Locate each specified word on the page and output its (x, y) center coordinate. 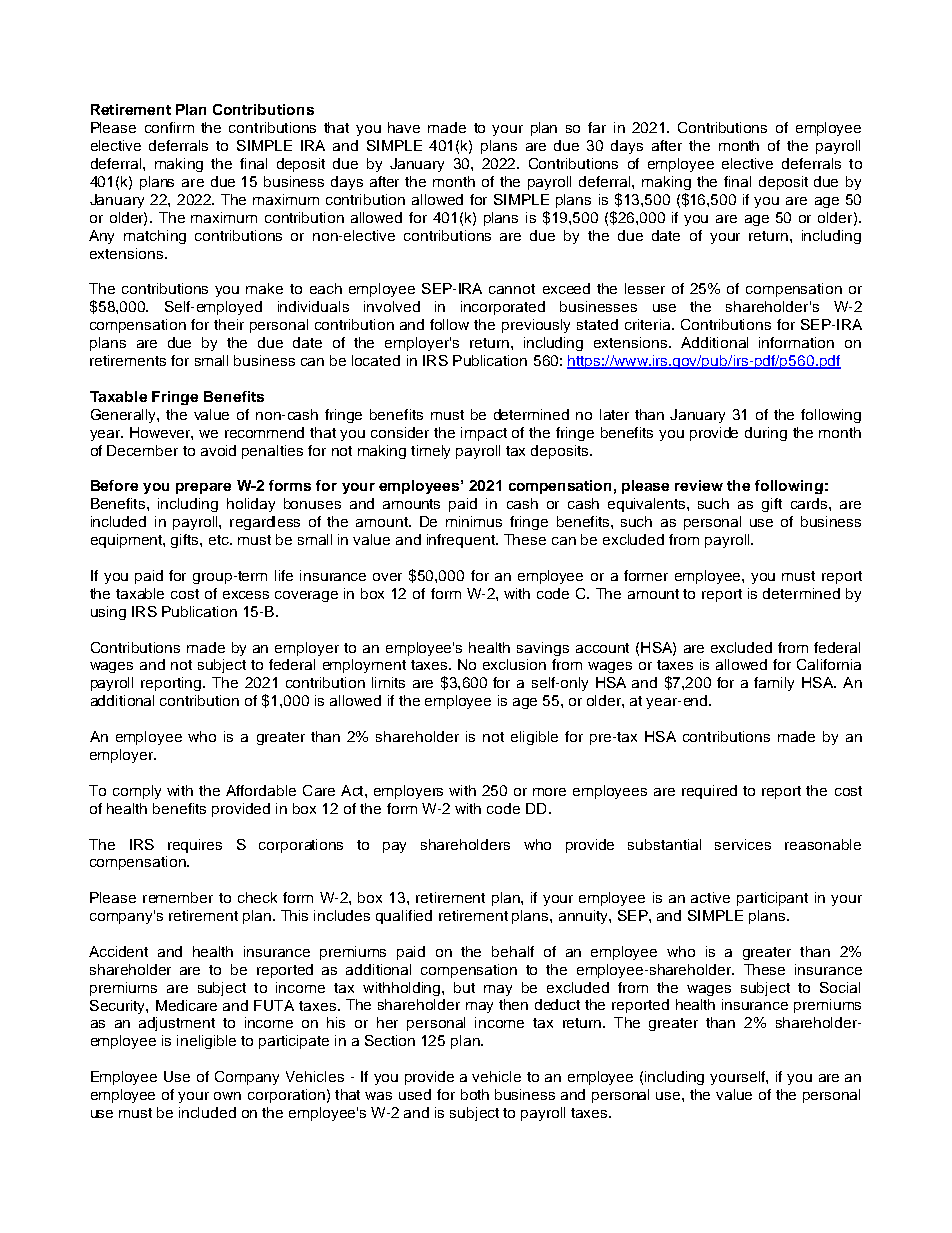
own (227, 1096)
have (404, 127)
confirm (169, 127)
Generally (124, 416)
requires (195, 846)
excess (246, 595)
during (766, 434)
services (743, 844)
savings (543, 649)
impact (484, 434)
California (829, 664)
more (549, 792)
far (597, 127)
